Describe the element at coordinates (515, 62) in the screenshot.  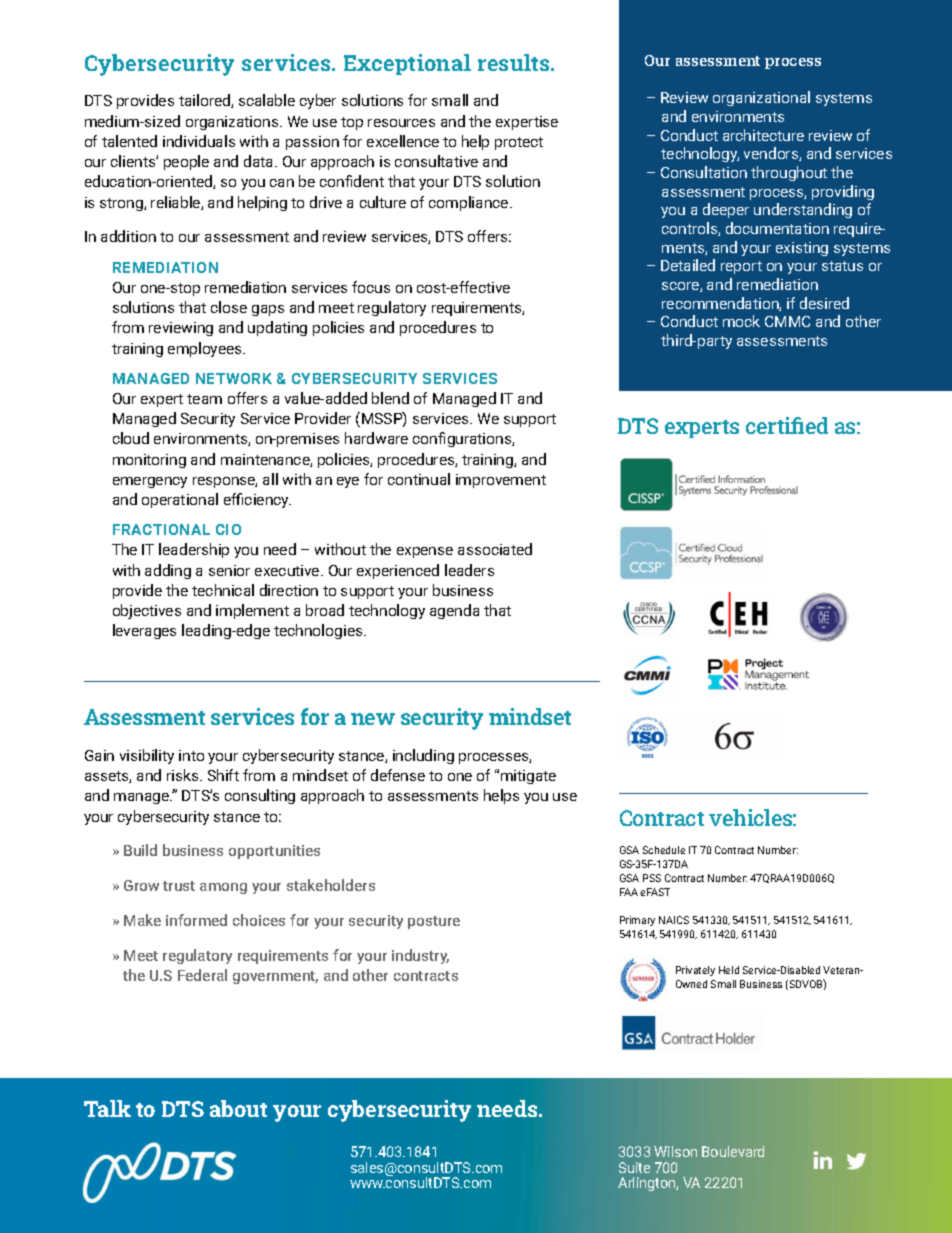
I see `results` at that location.
